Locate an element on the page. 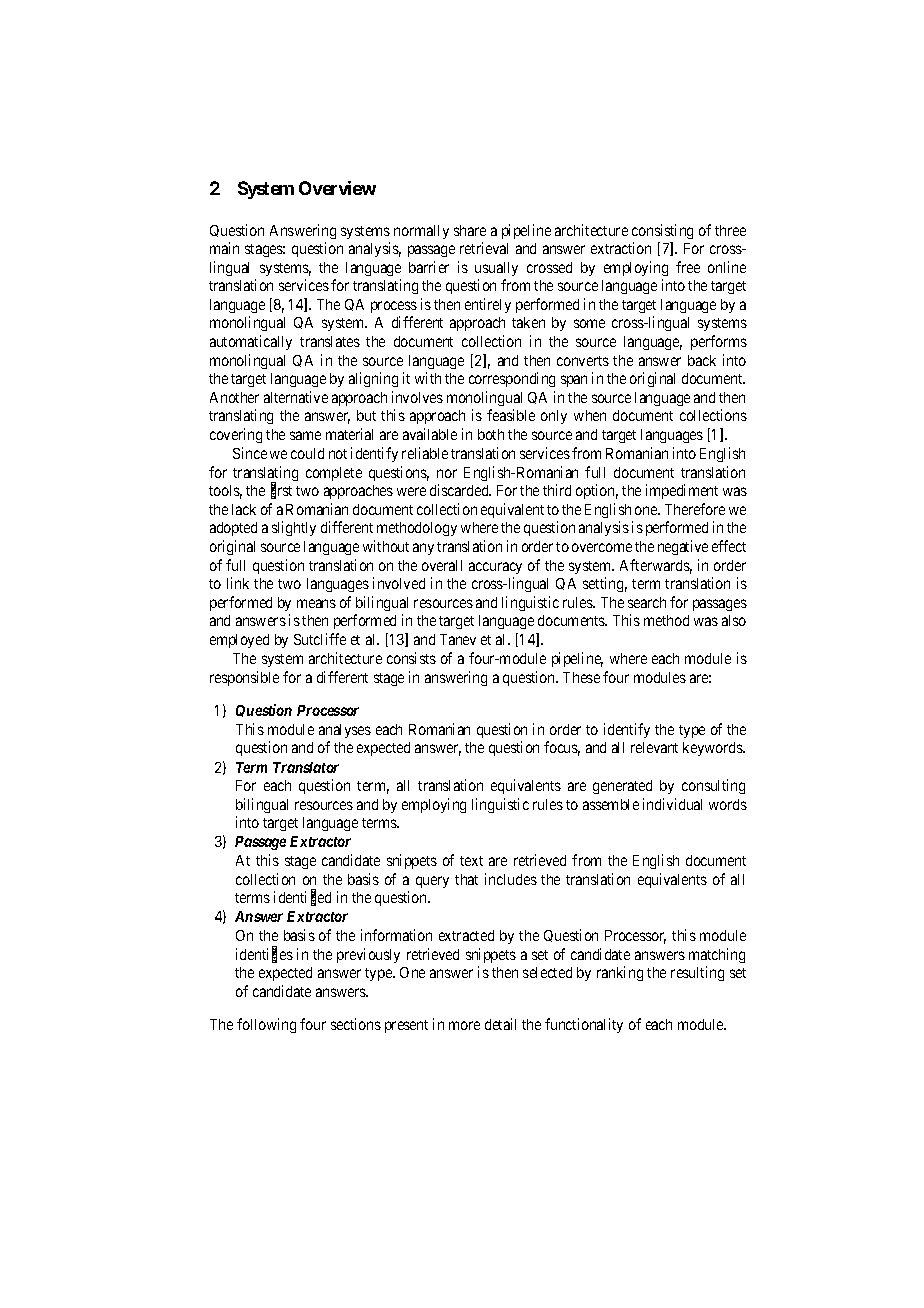 Image resolution: width=924 pixels, height=1308 pixels. share is located at coordinates (470, 230).
